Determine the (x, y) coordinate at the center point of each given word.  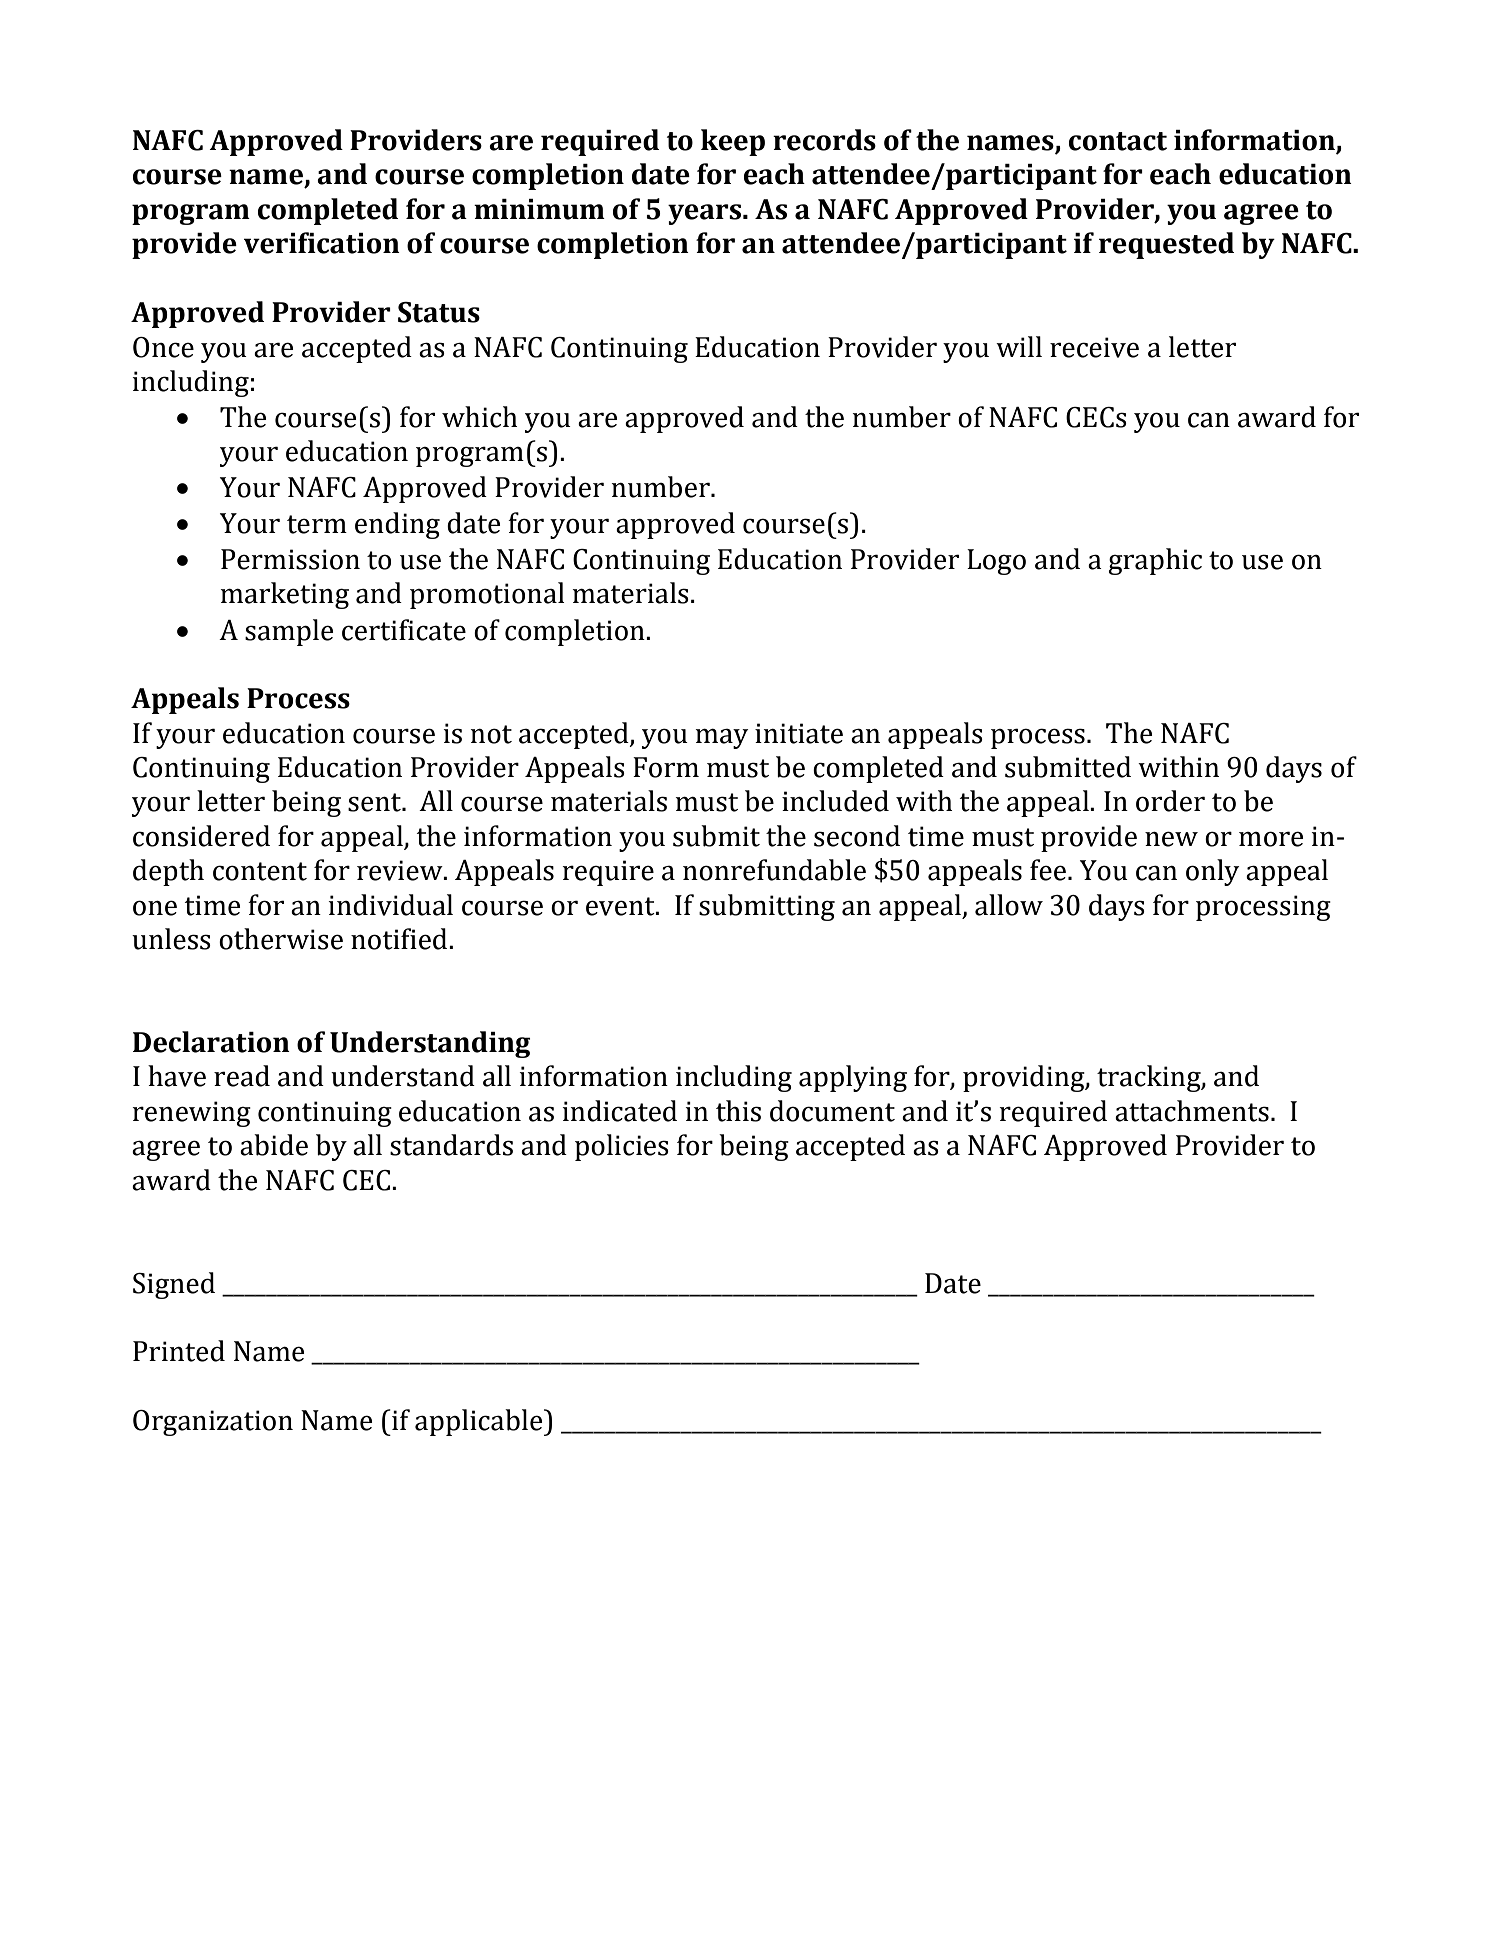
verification (322, 243)
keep (733, 142)
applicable (480, 1422)
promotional (487, 595)
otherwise (281, 939)
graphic (1155, 561)
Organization (213, 1423)
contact (1118, 141)
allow (1009, 905)
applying (853, 1078)
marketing (285, 595)
